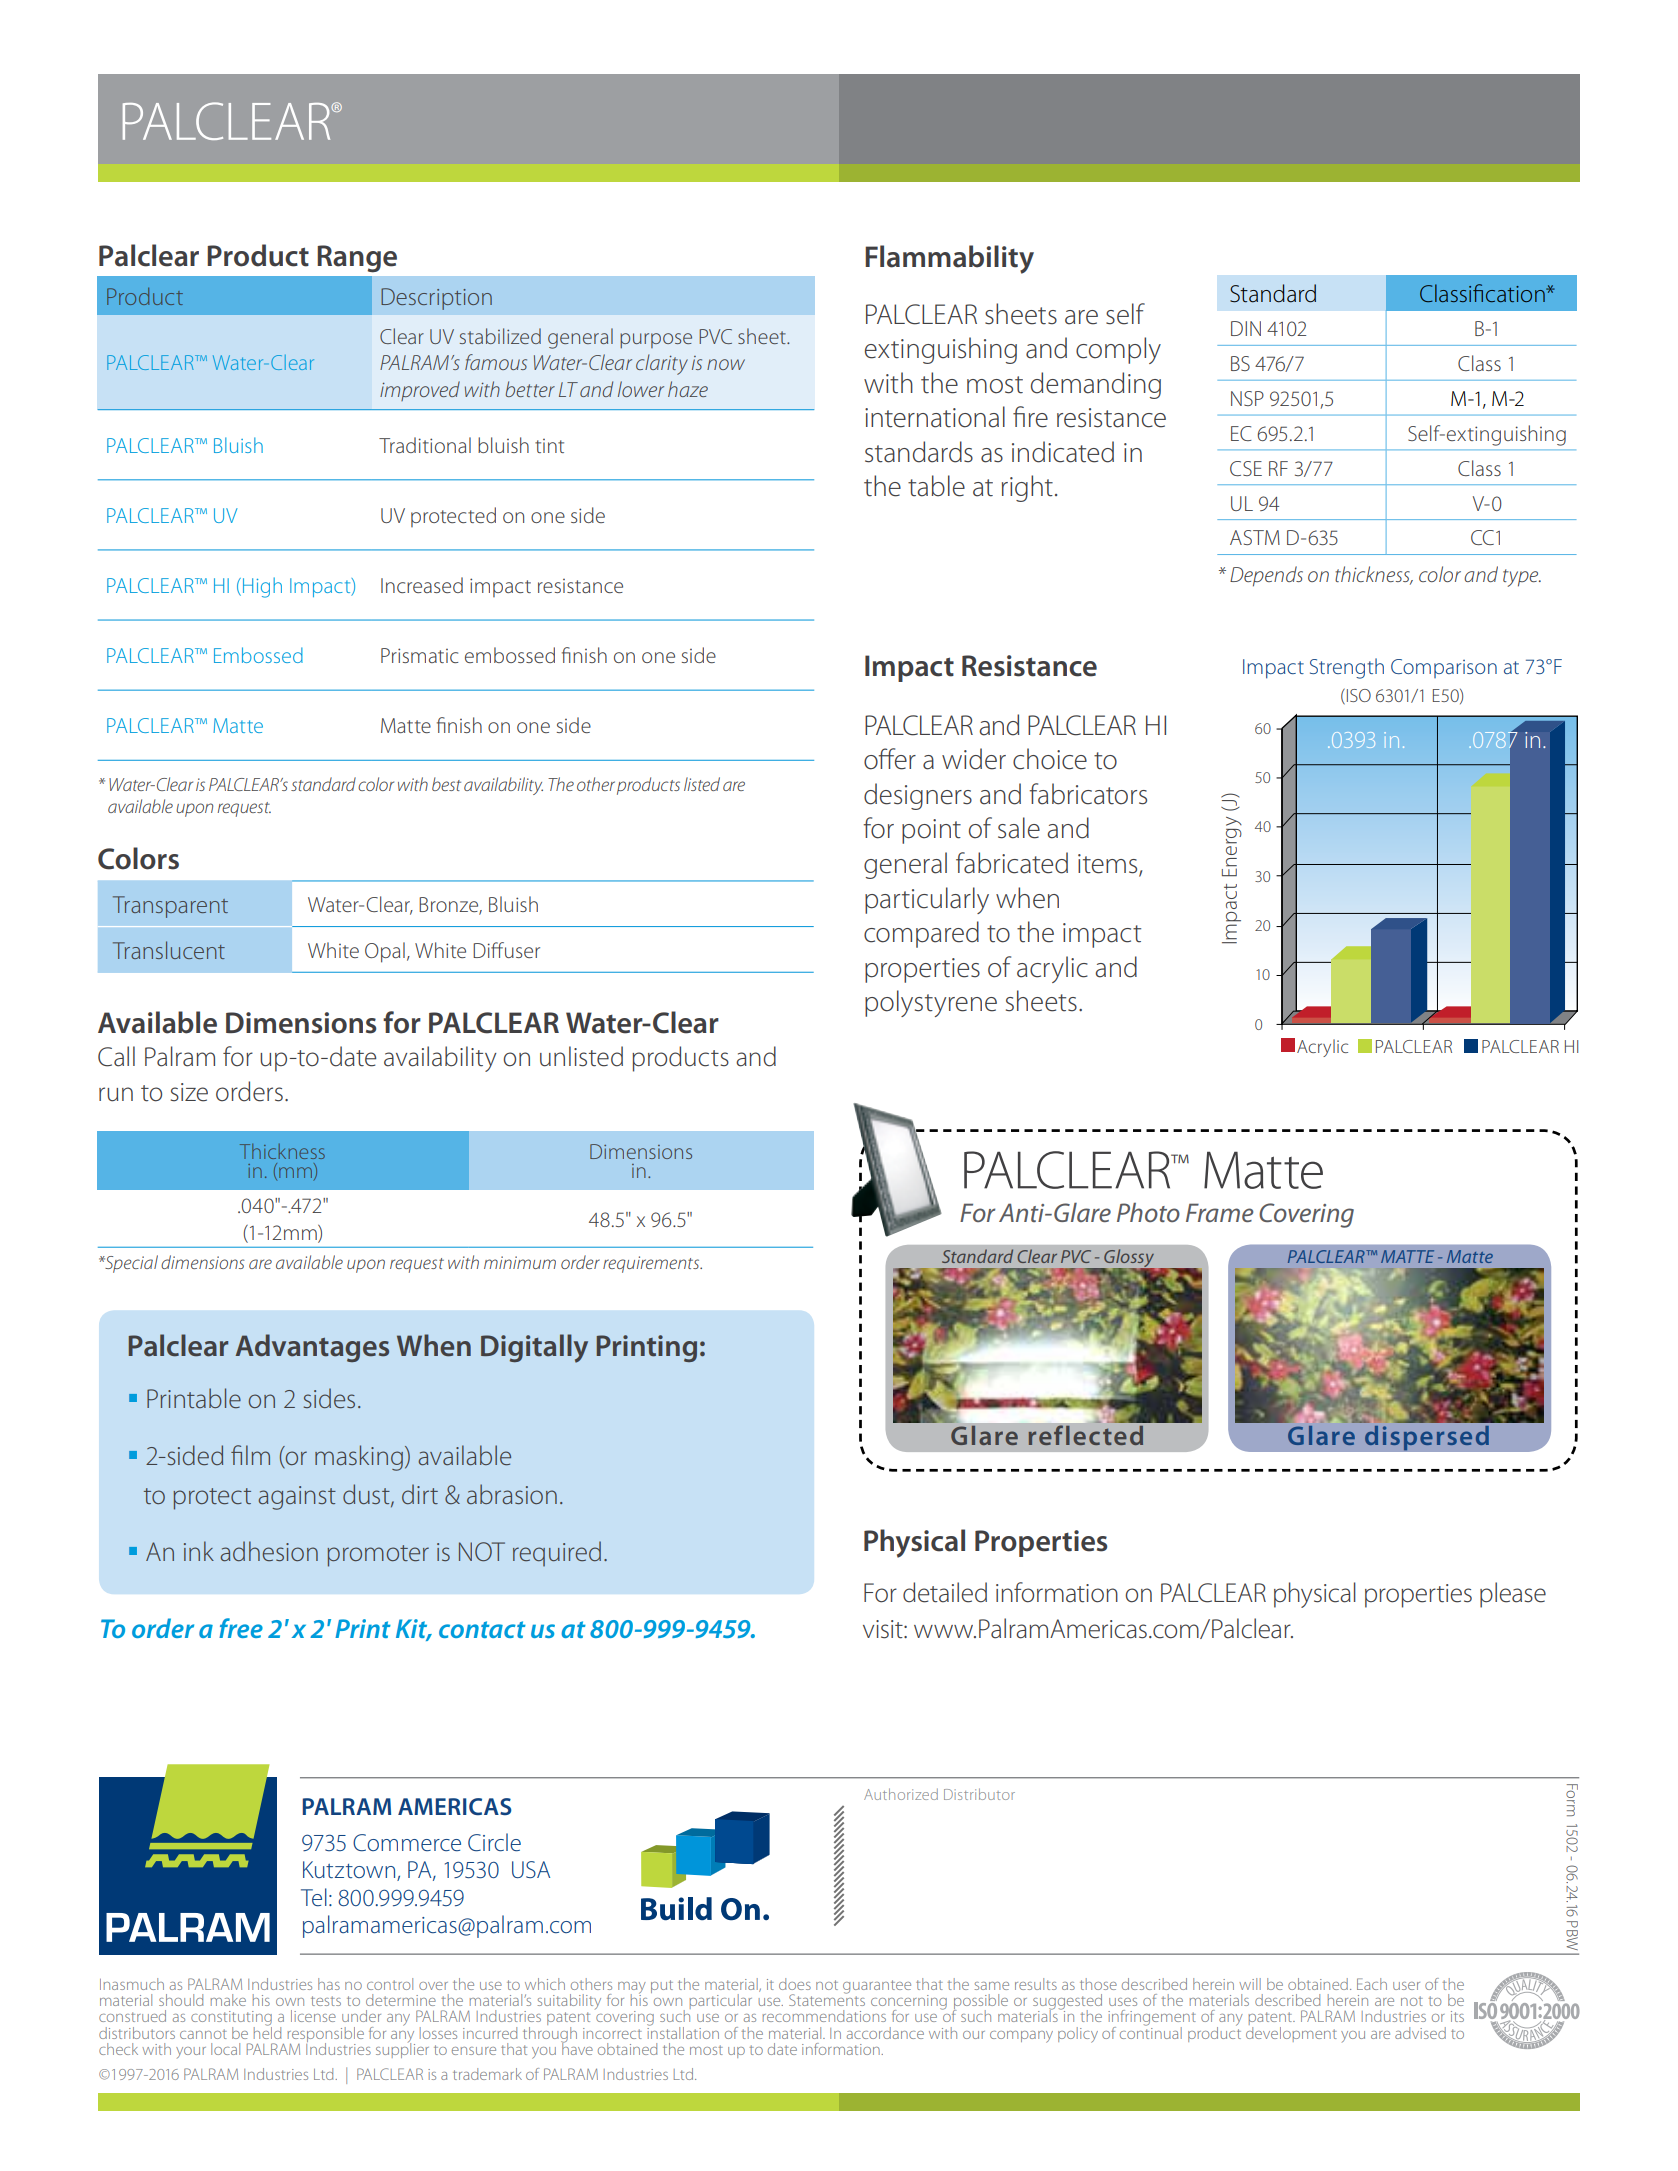 The image size is (1678, 2171). Describe the element at coordinates (262, 587) in the document. I see `High` at that location.
